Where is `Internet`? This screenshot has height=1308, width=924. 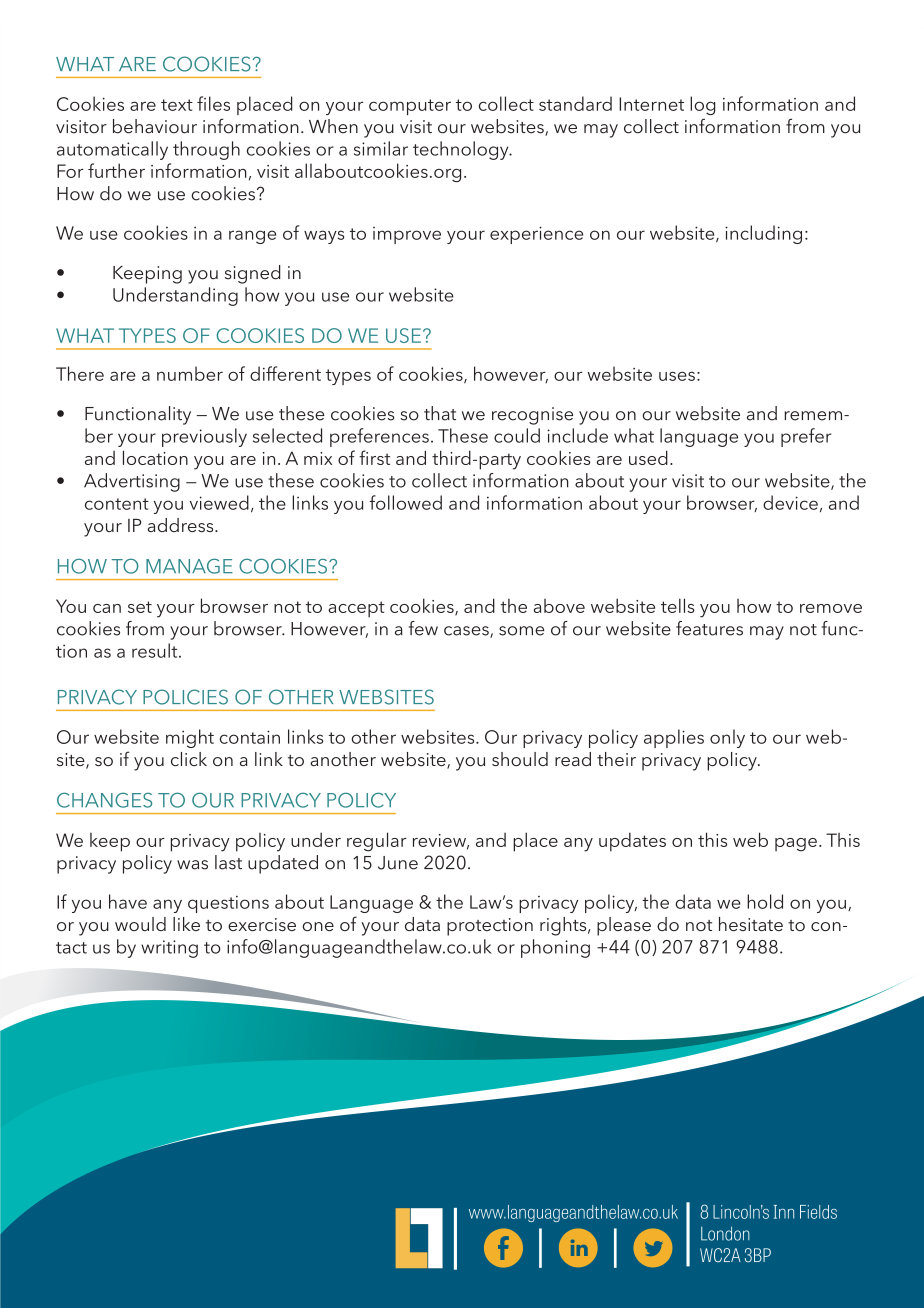 Internet is located at coordinates (651, 104).
